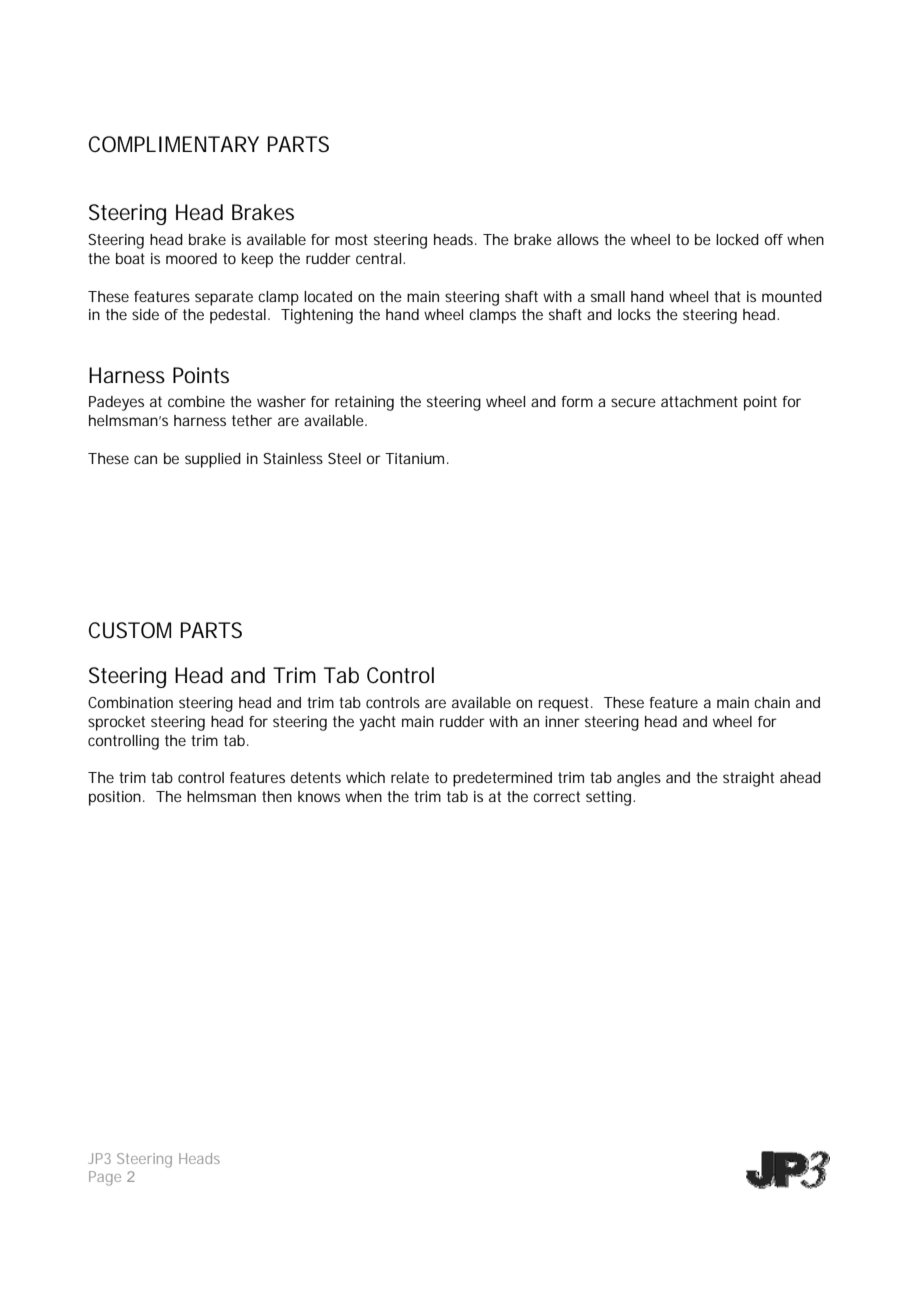 The width and height of the screenshot is (924, 1308). I want to click on Titanium, so click(414, 458).
